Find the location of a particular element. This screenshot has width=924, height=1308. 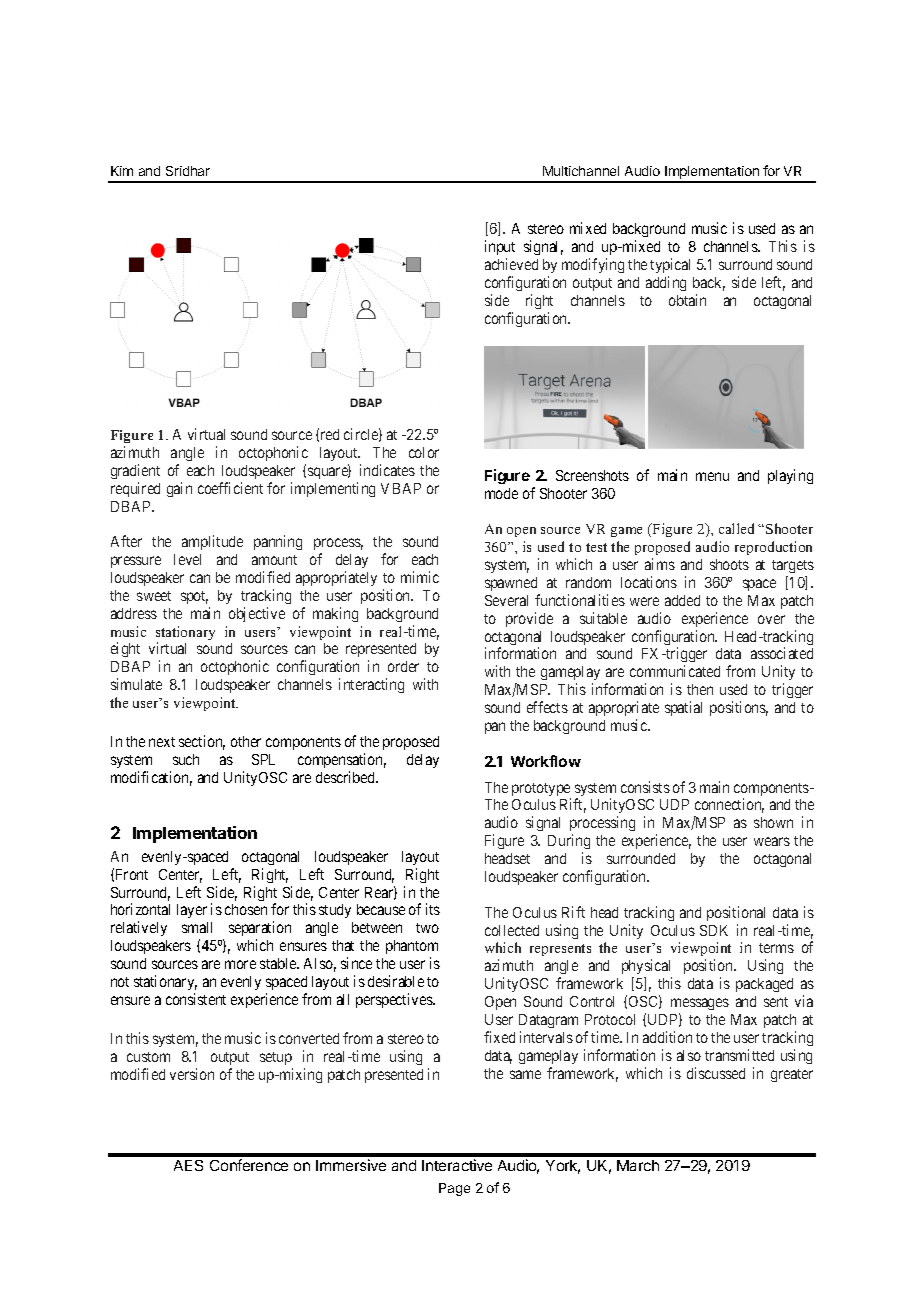

color is located at coordinates (424, 452).
